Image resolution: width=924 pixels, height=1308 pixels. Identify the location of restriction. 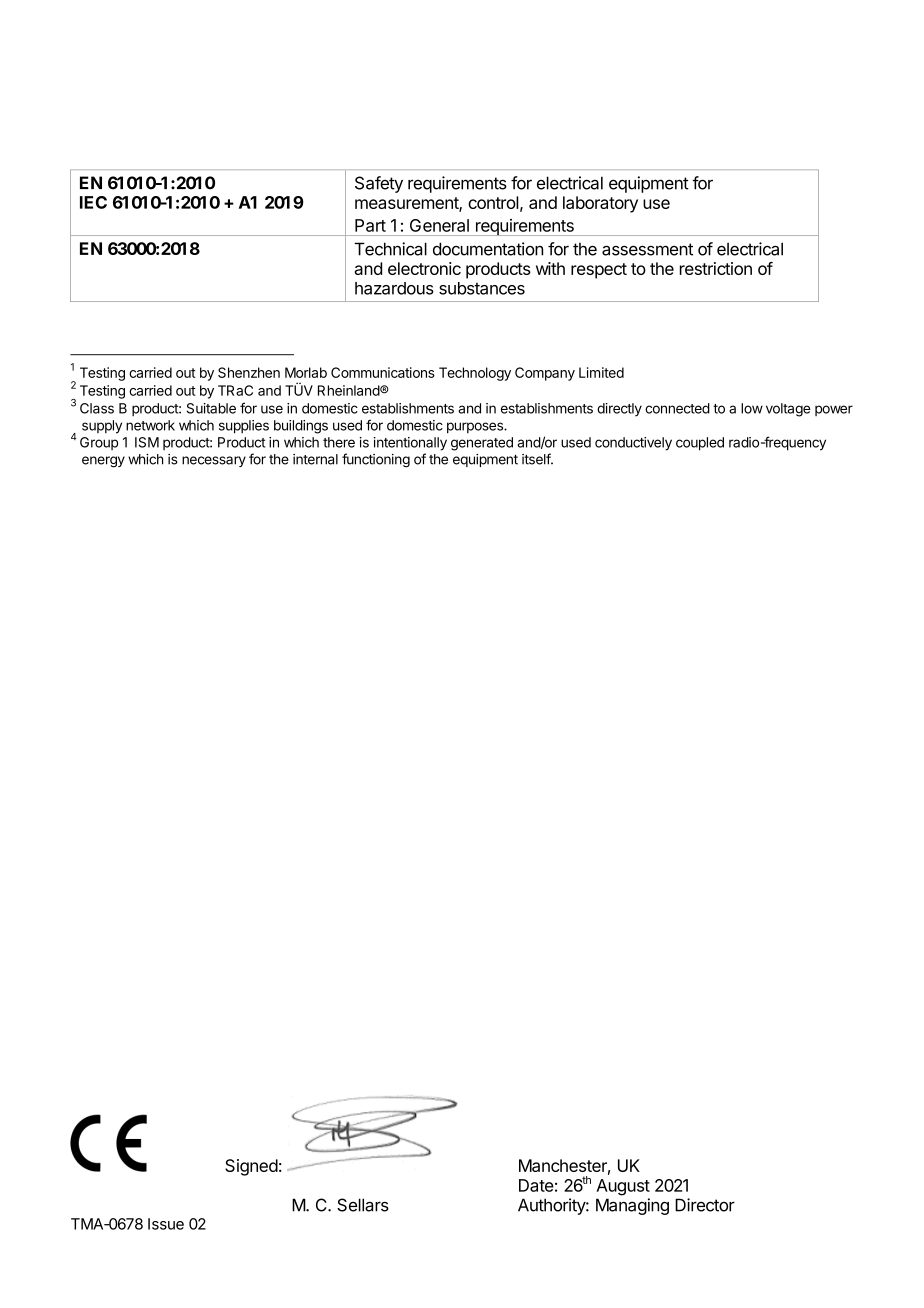
(716, 268).
